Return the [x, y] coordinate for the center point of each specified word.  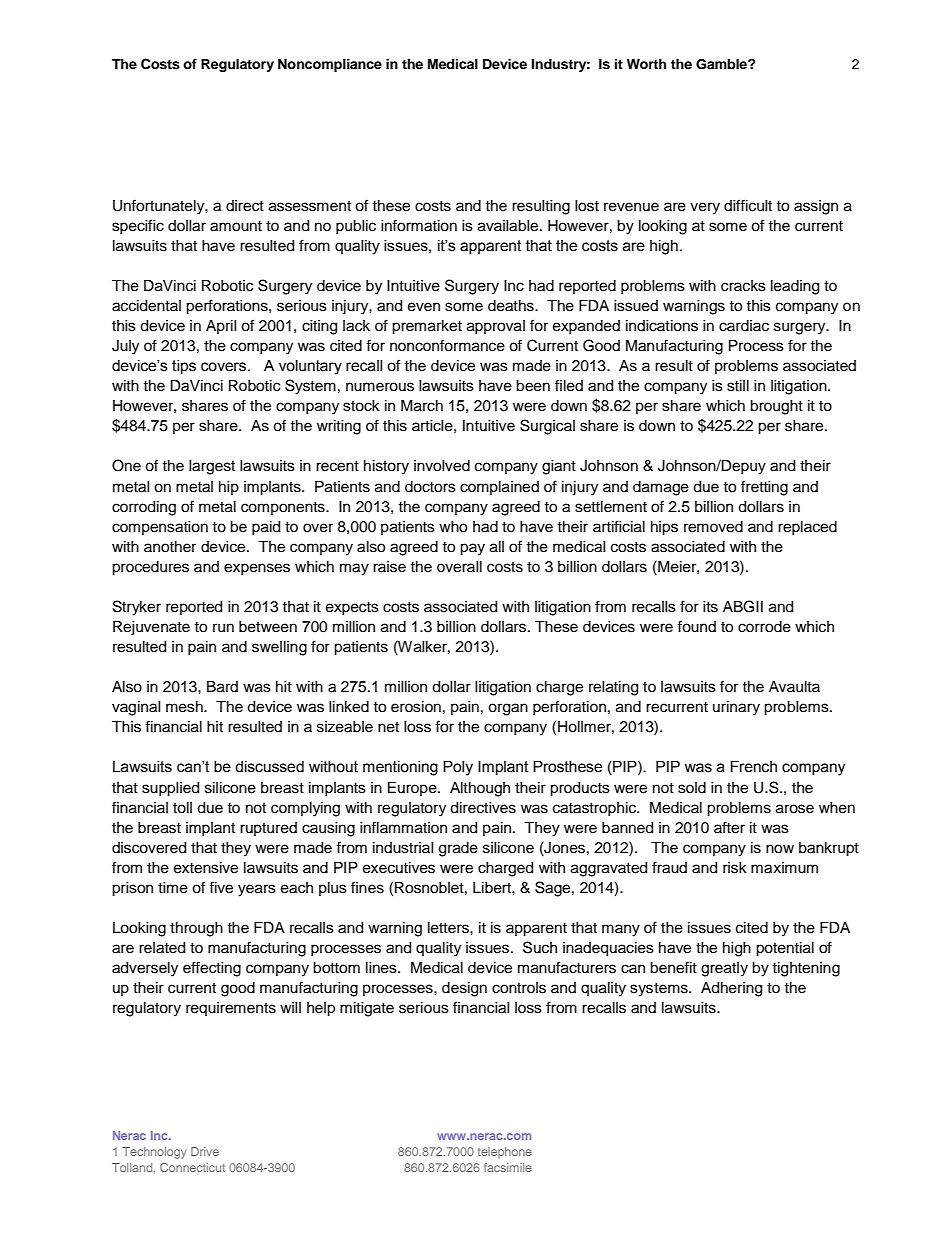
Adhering [731, 989]
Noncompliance [330, 65]
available [509, 226]
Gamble [722, 64]
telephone [505, 1153]
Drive [205, 1151]
